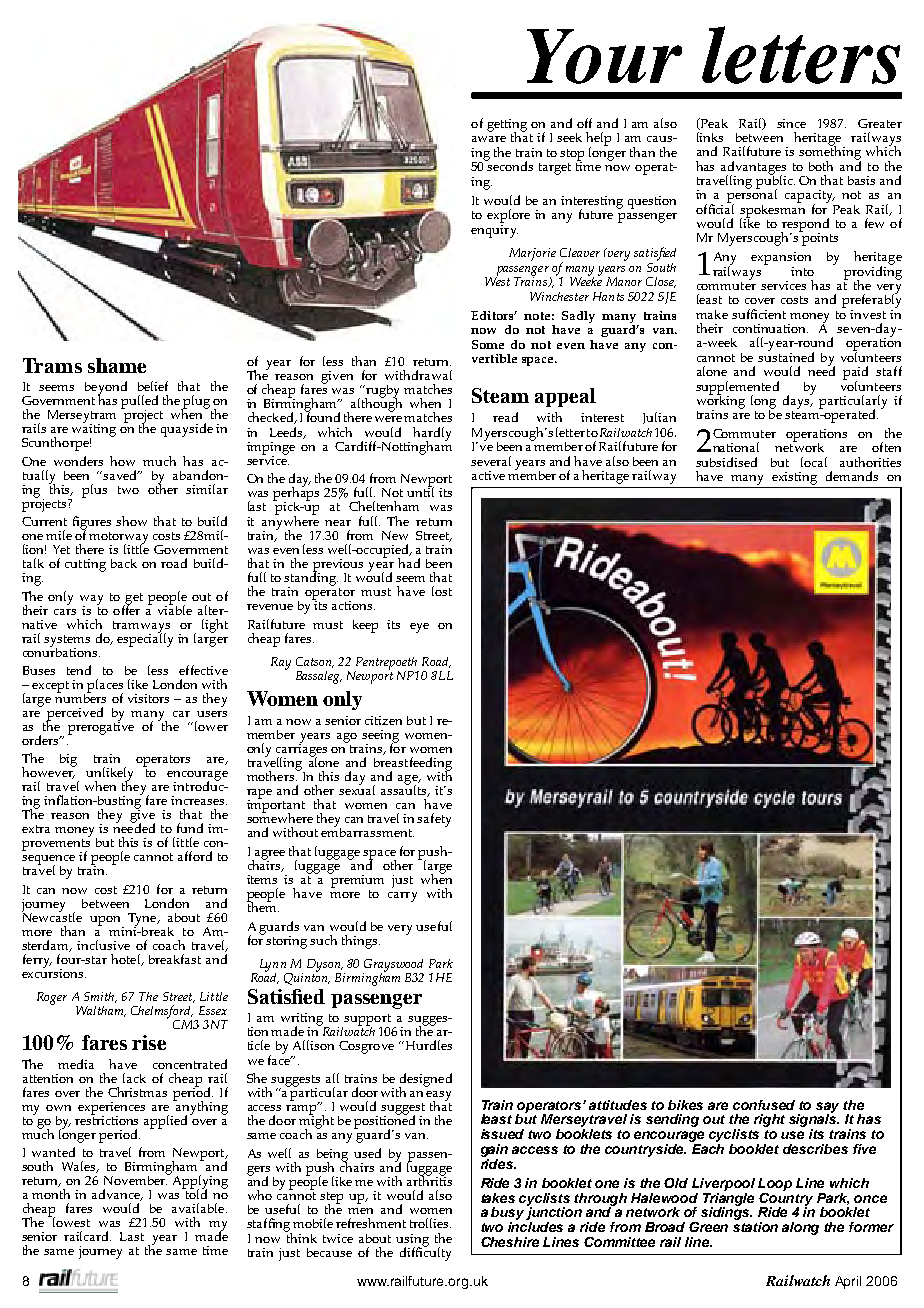  What do you see at coordinates (827, 1108) in the document?
I see `say` at bounding box center [827, 1108].
